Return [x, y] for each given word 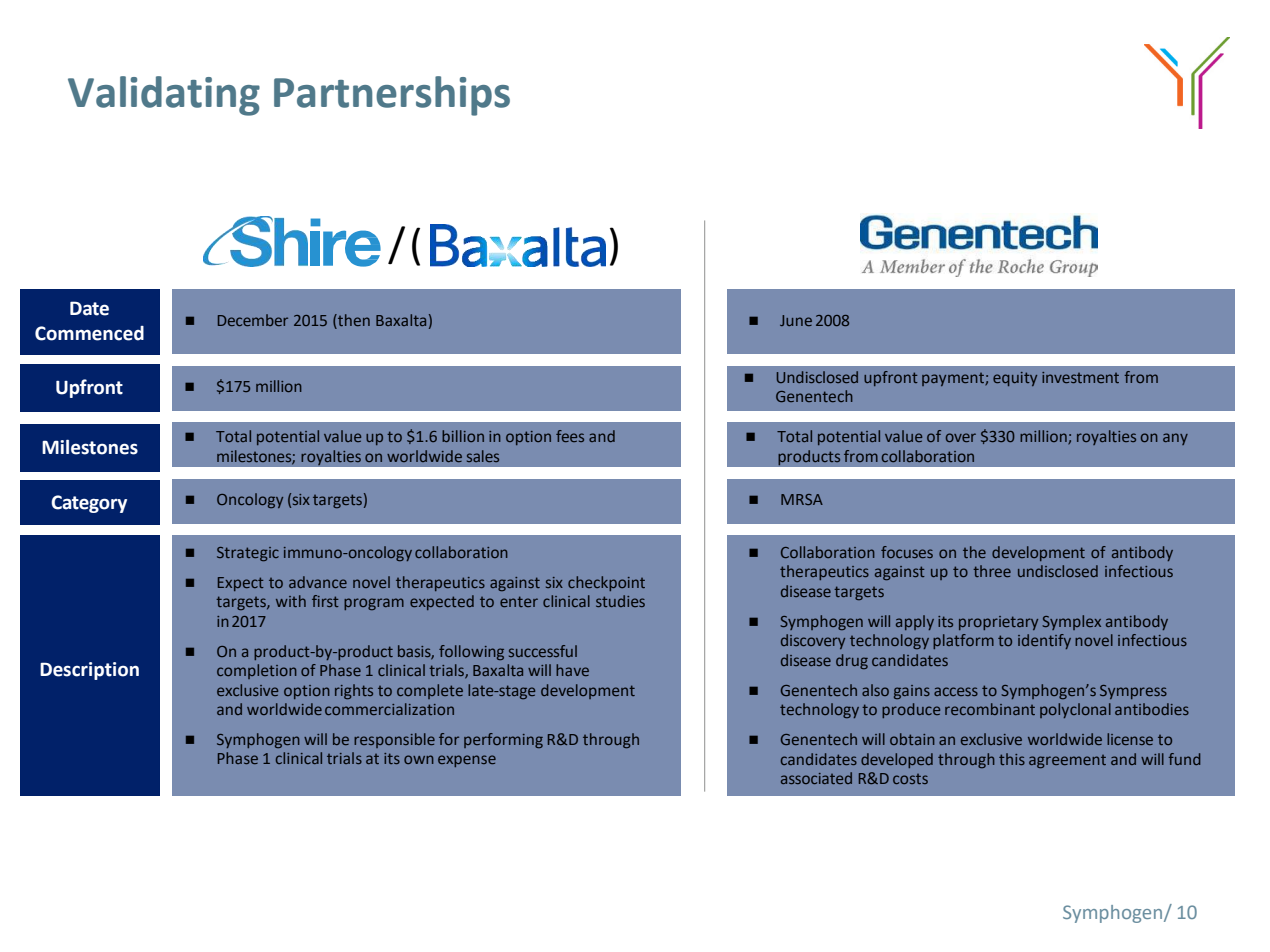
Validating [164, 96]
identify [1044, 641]
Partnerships [392, 96]
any [1175, 439]
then [353, 321]
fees [570, 436]
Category [89, 504]
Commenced [89, 333]
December [253, 320]
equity [1015, 379]
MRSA [802, 499]
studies [620, 601]
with [291, 601]
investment [1080, 377]
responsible [394, 740]
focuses [907, 552]
